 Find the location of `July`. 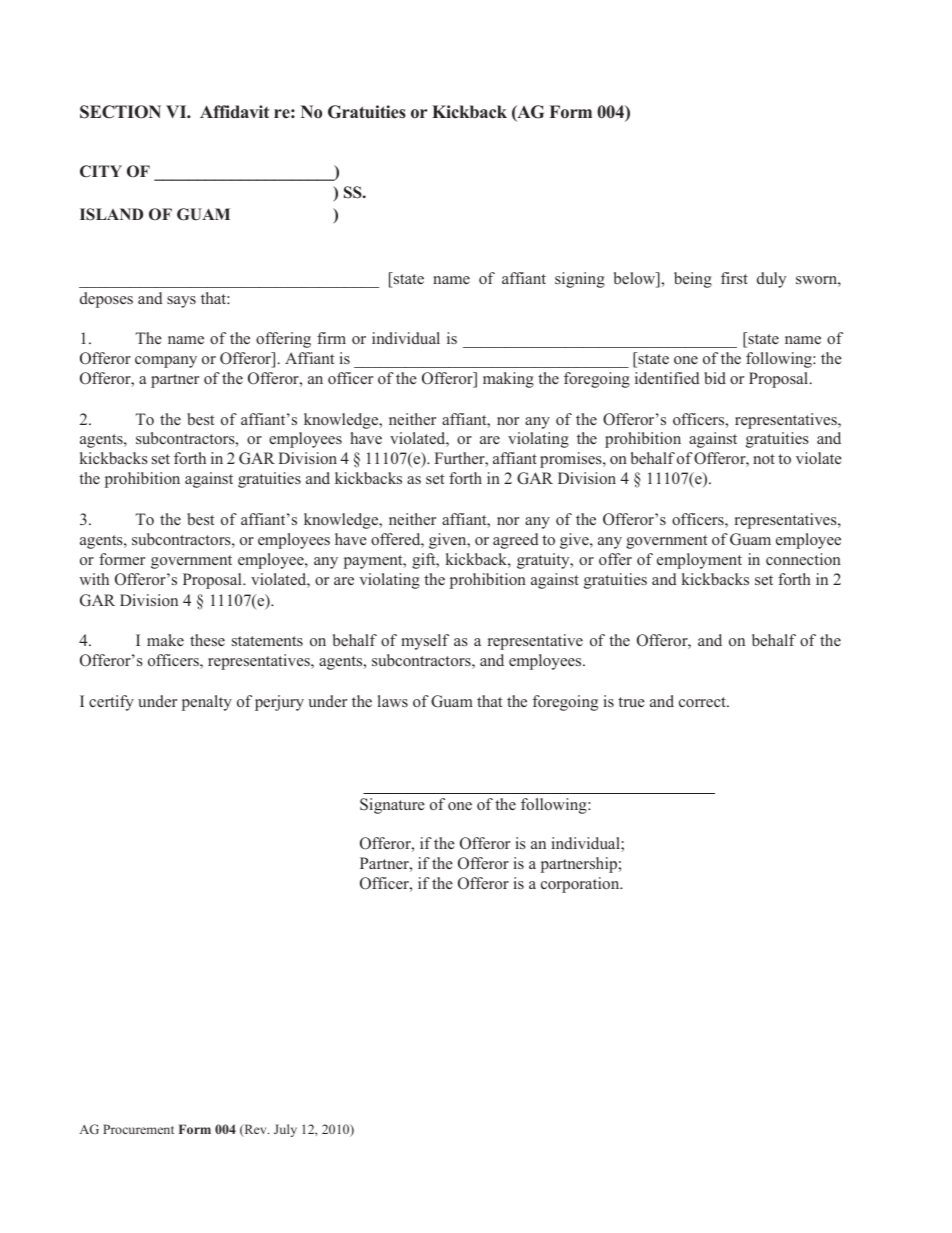

July is located at coordinates (285, 1130).
